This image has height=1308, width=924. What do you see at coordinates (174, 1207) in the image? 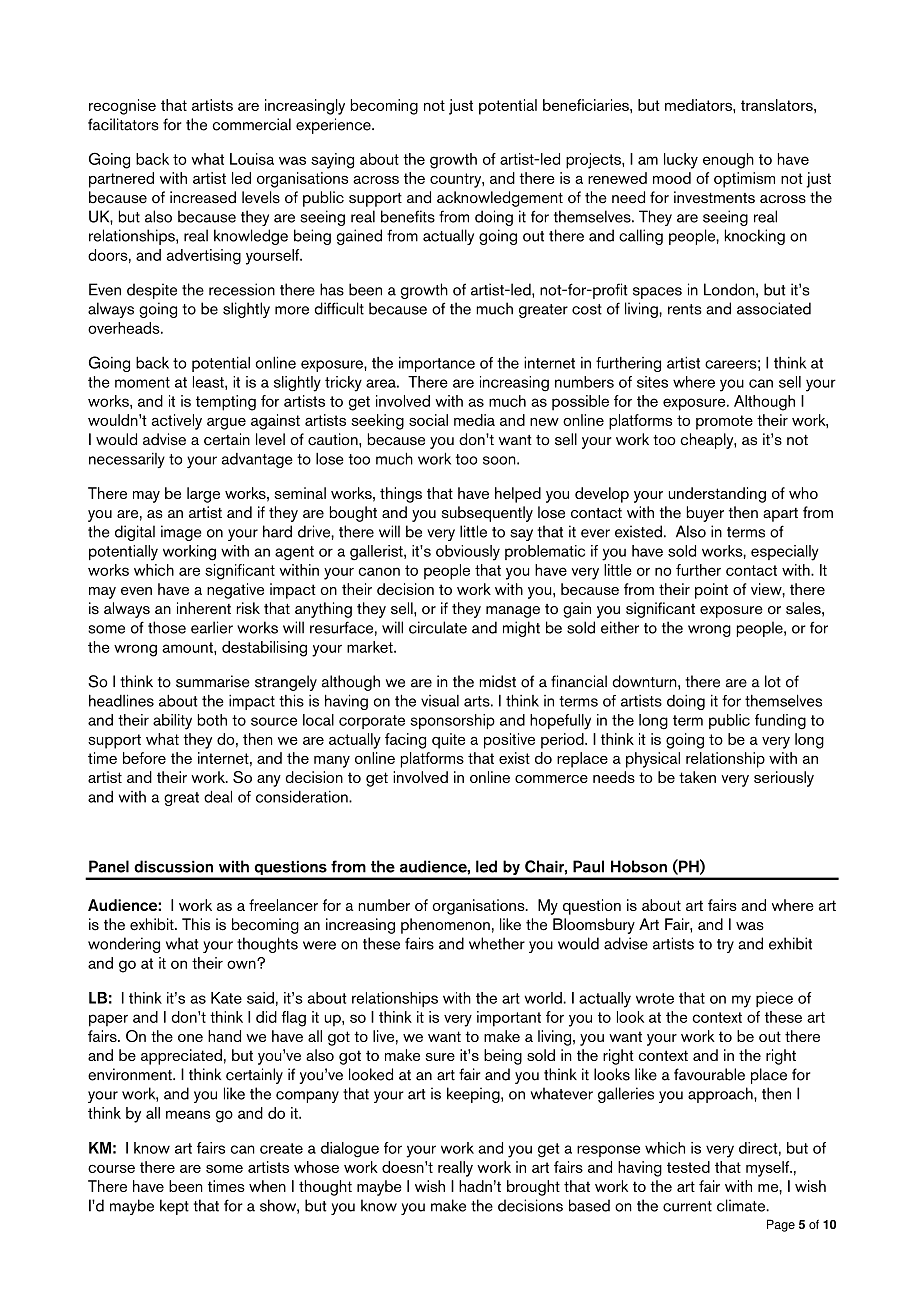
I see `kept` at bounding box center [174, 1207].
